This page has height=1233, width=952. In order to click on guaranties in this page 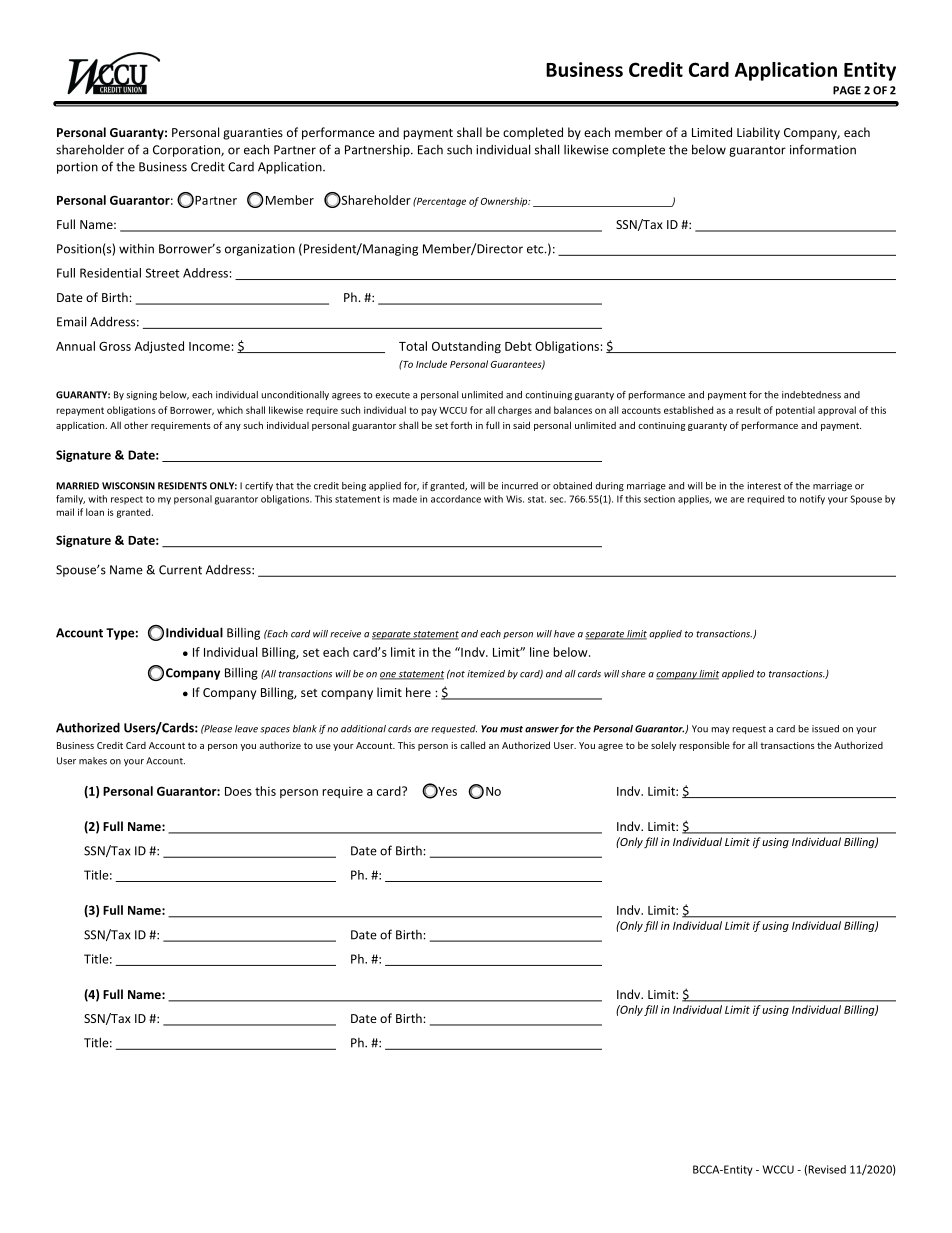, I will do `click(253, 134)`.
